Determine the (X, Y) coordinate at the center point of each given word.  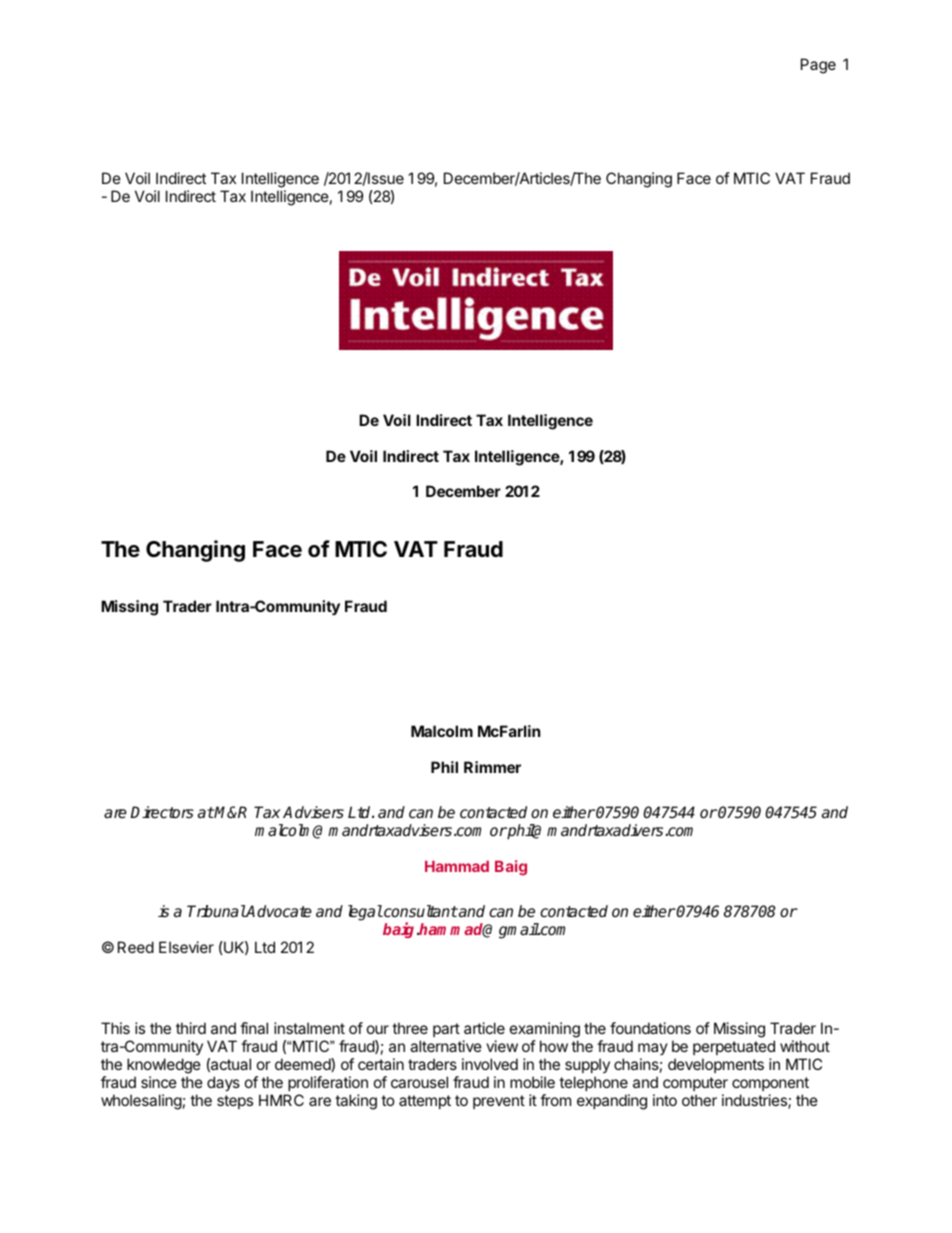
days (223, 1083)
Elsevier (186, 947)
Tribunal (216, 911)
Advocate (278, 911)
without (805, 1046)
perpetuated (734, 1047)
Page (818, 66)
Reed (136, 947)
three (410, 1028)
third (191, 1028)
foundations (650, 1028)
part (446, 1030)
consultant (420, 911)
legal (365, 913)
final (254, 1028)
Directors (162, 812)
